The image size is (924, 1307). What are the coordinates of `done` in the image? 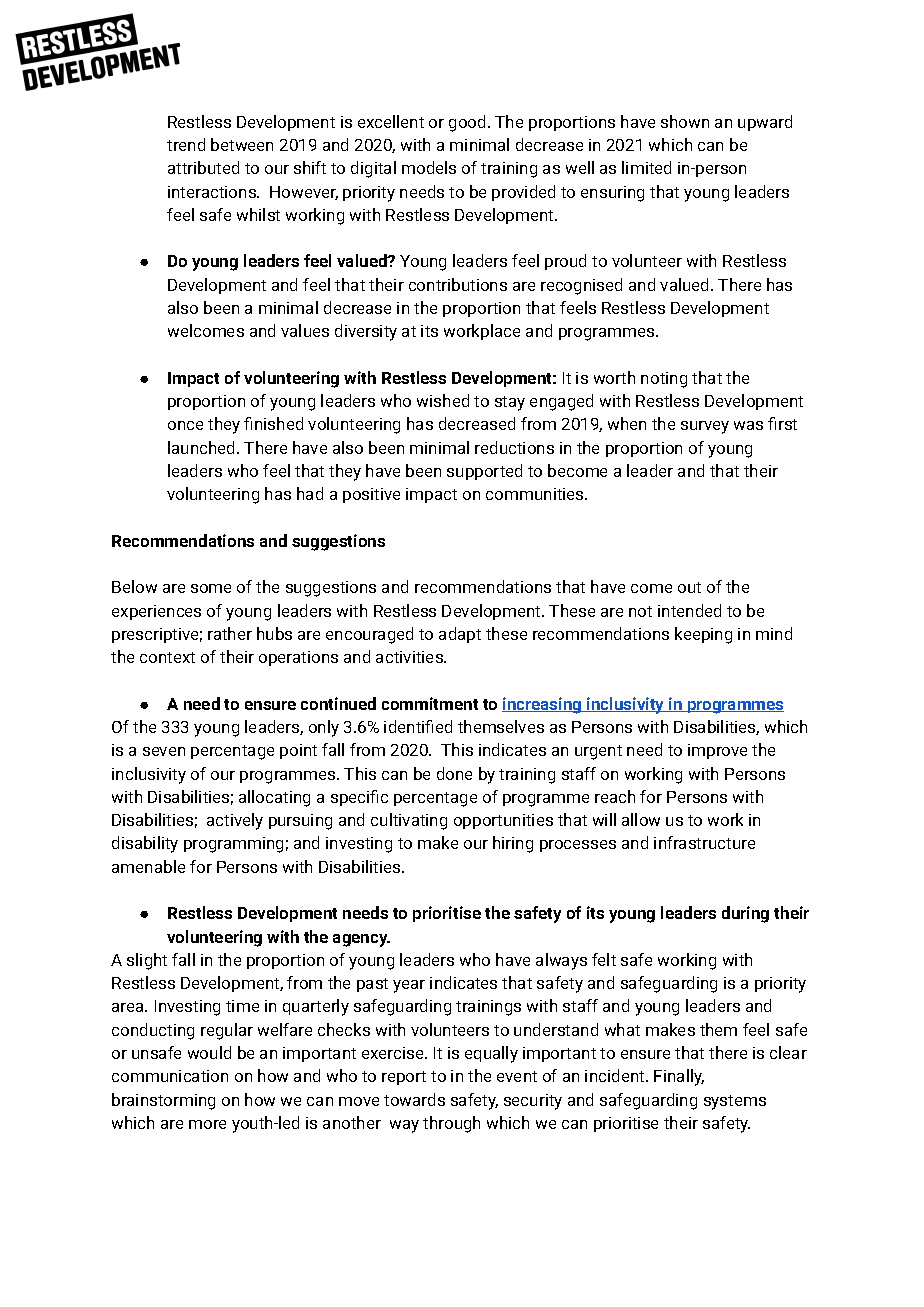 It's located at (454, 773).
